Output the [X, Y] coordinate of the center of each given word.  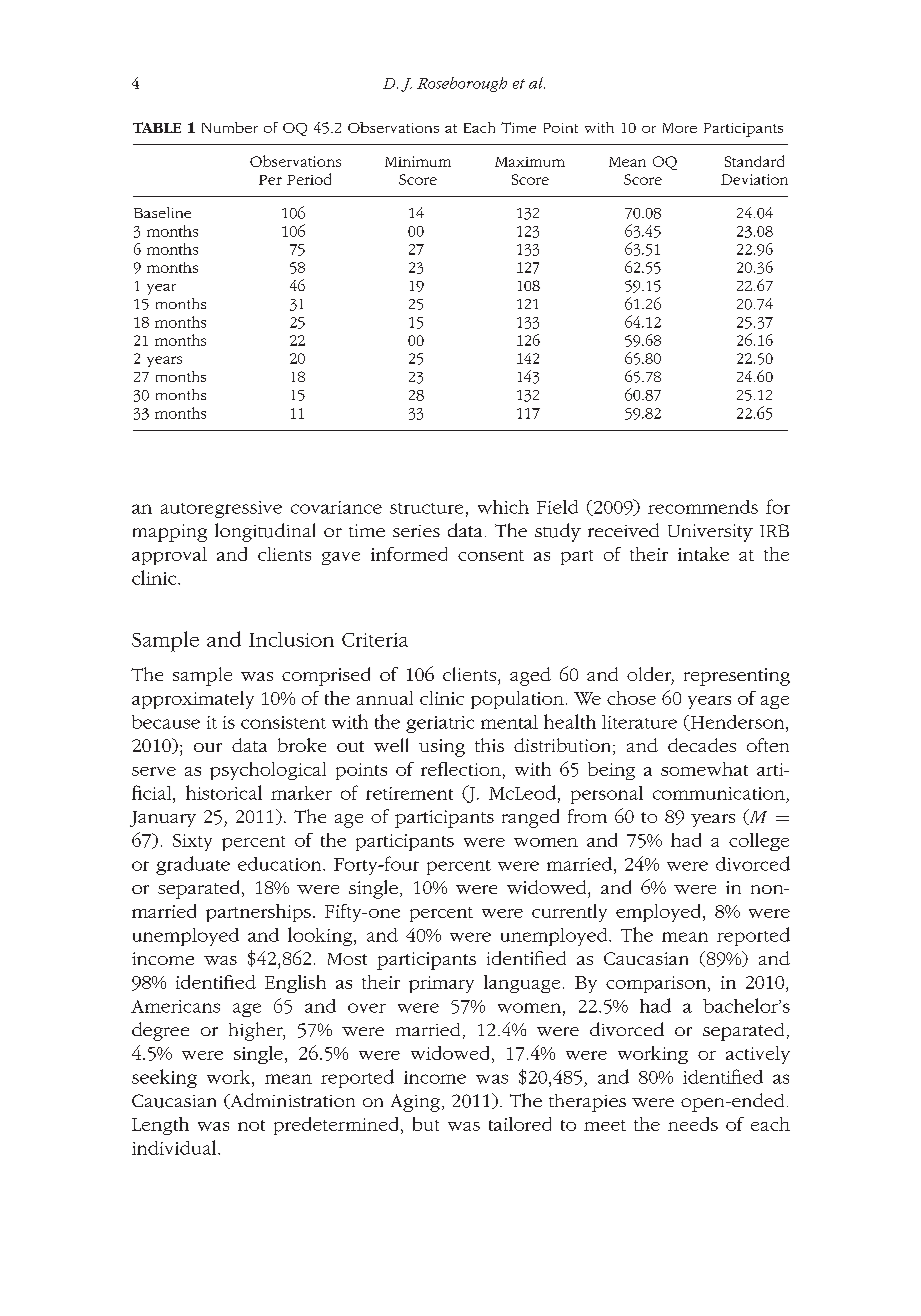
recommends [703, 507]
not [251, 1125]
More [680, 128]
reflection [461, 769]
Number [230, 127]
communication [719, 793]
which [503, 507]
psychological [268, 771]
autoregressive [221, 509]
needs [693, 1124]
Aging [415, 1103]
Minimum [418, 161]
